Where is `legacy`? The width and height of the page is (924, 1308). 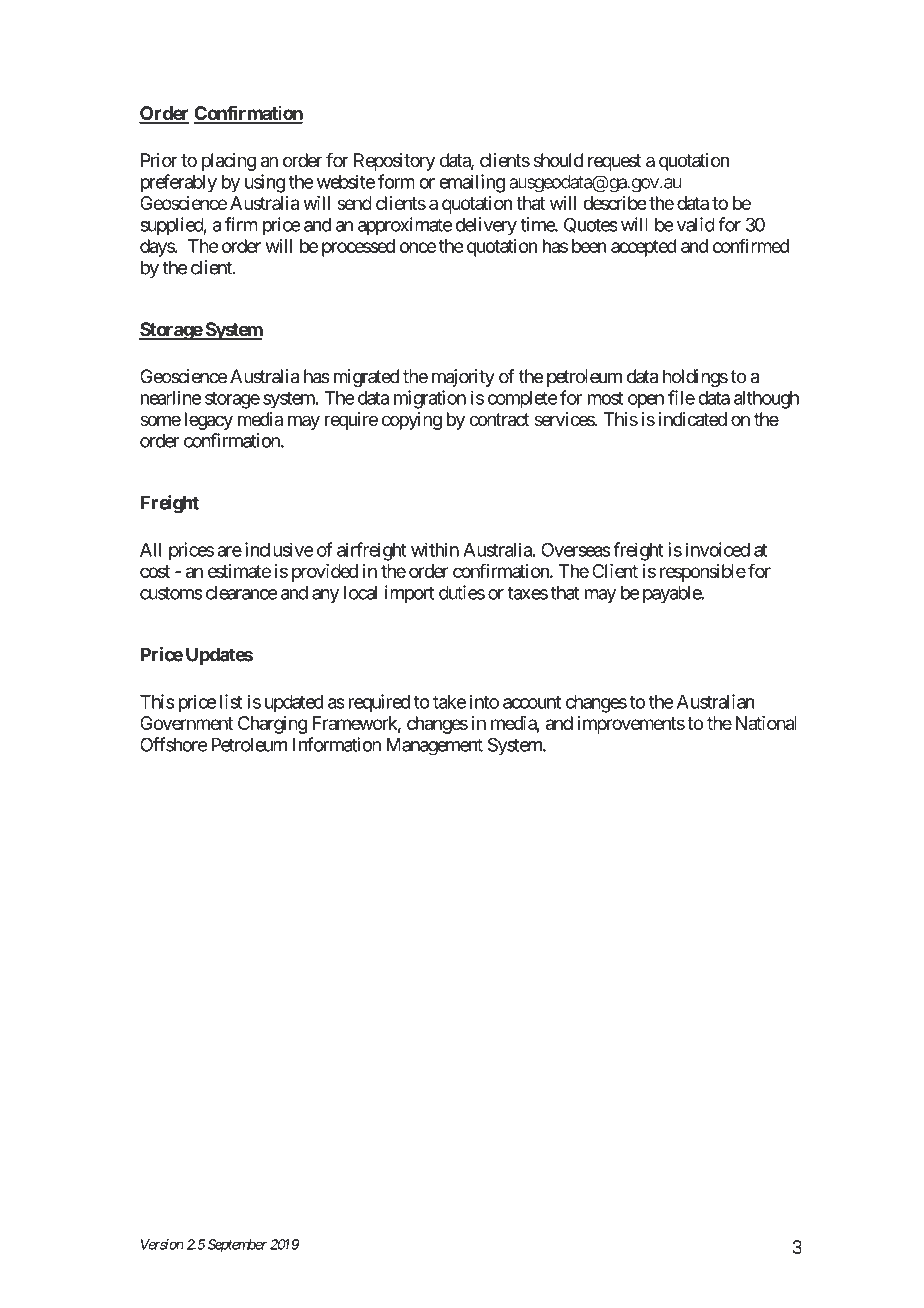 legacy is located at coordinates (209, 421).
